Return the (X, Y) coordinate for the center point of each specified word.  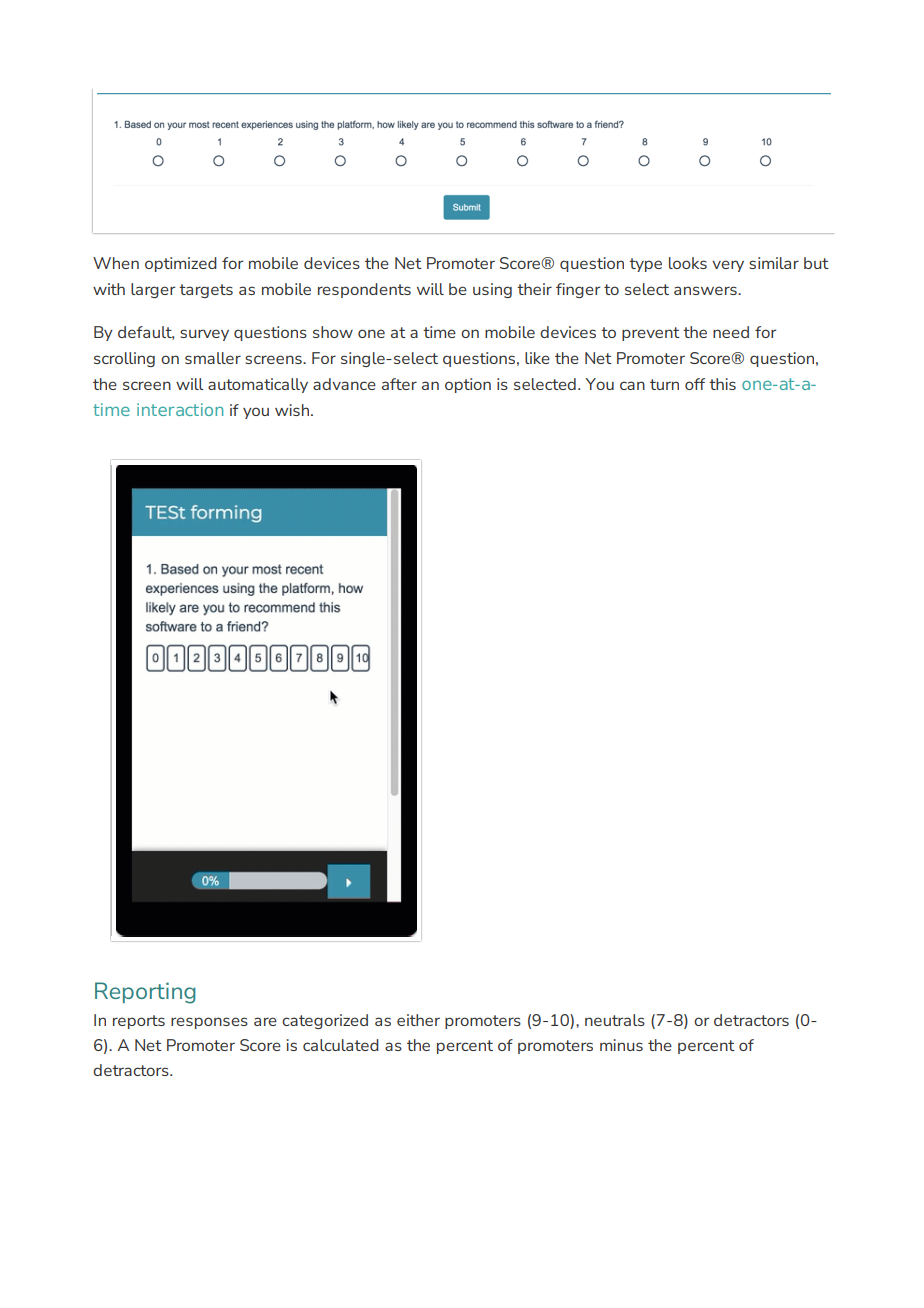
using (492, 290)
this (722, 384)
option (468, 385)
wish (293, 410)
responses (209, 1023)
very (728, 266)
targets (206, 291)
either (418, 1020)
